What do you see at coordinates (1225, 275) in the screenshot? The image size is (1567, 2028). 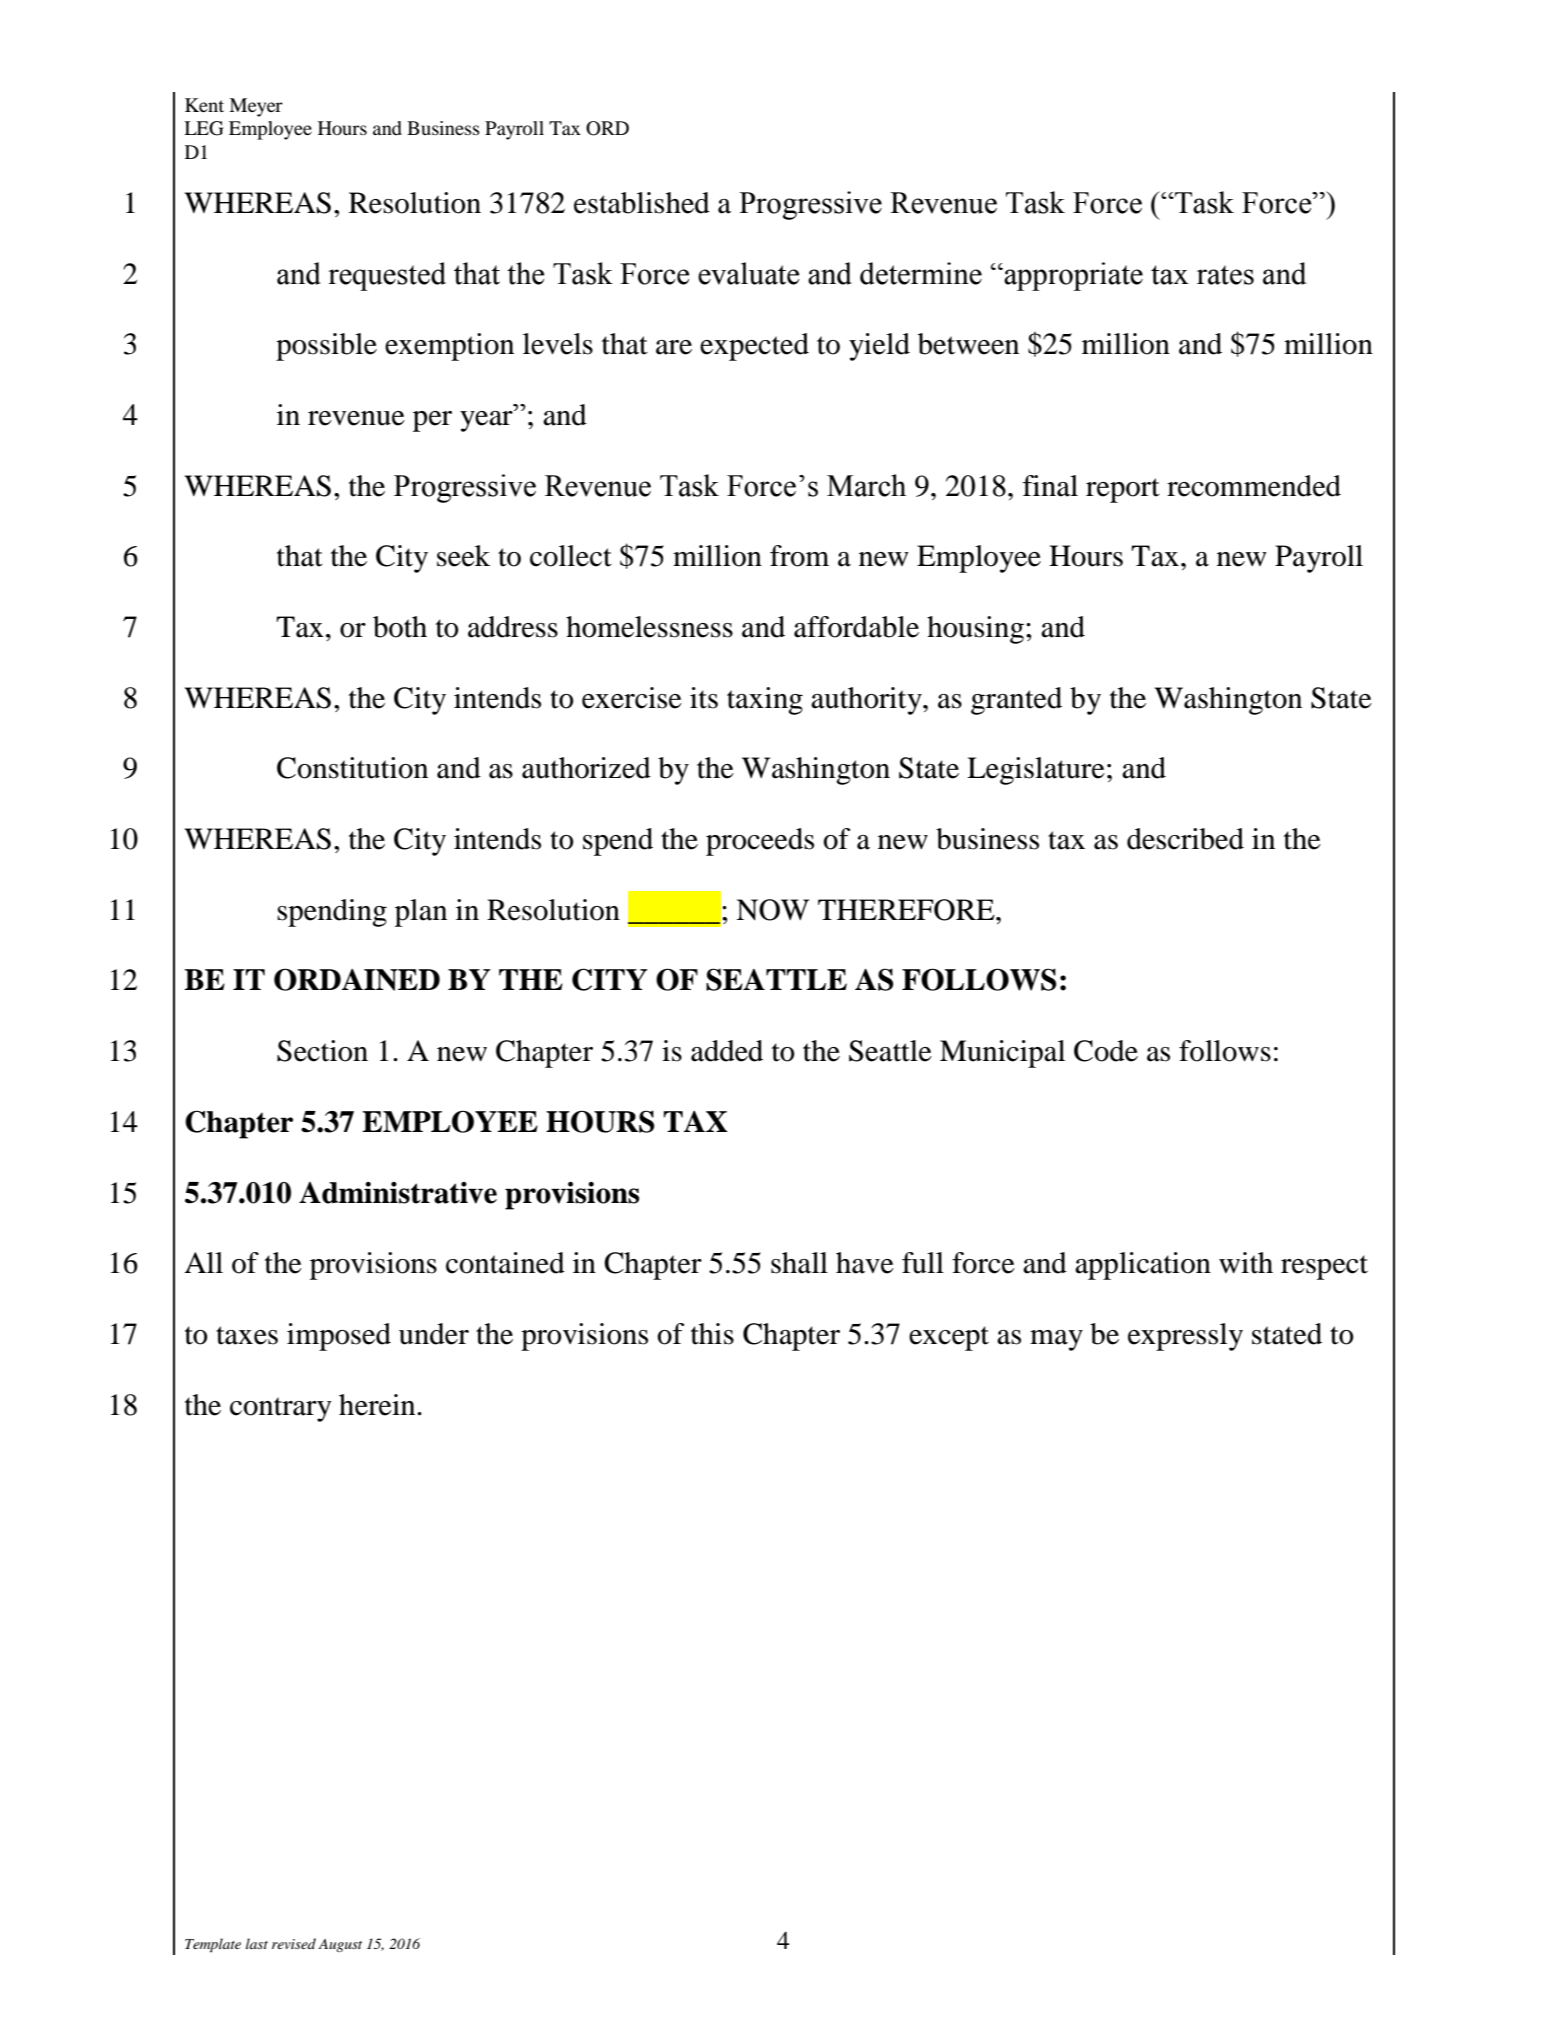 I see `rates` at bounding box center [1225, 275].
